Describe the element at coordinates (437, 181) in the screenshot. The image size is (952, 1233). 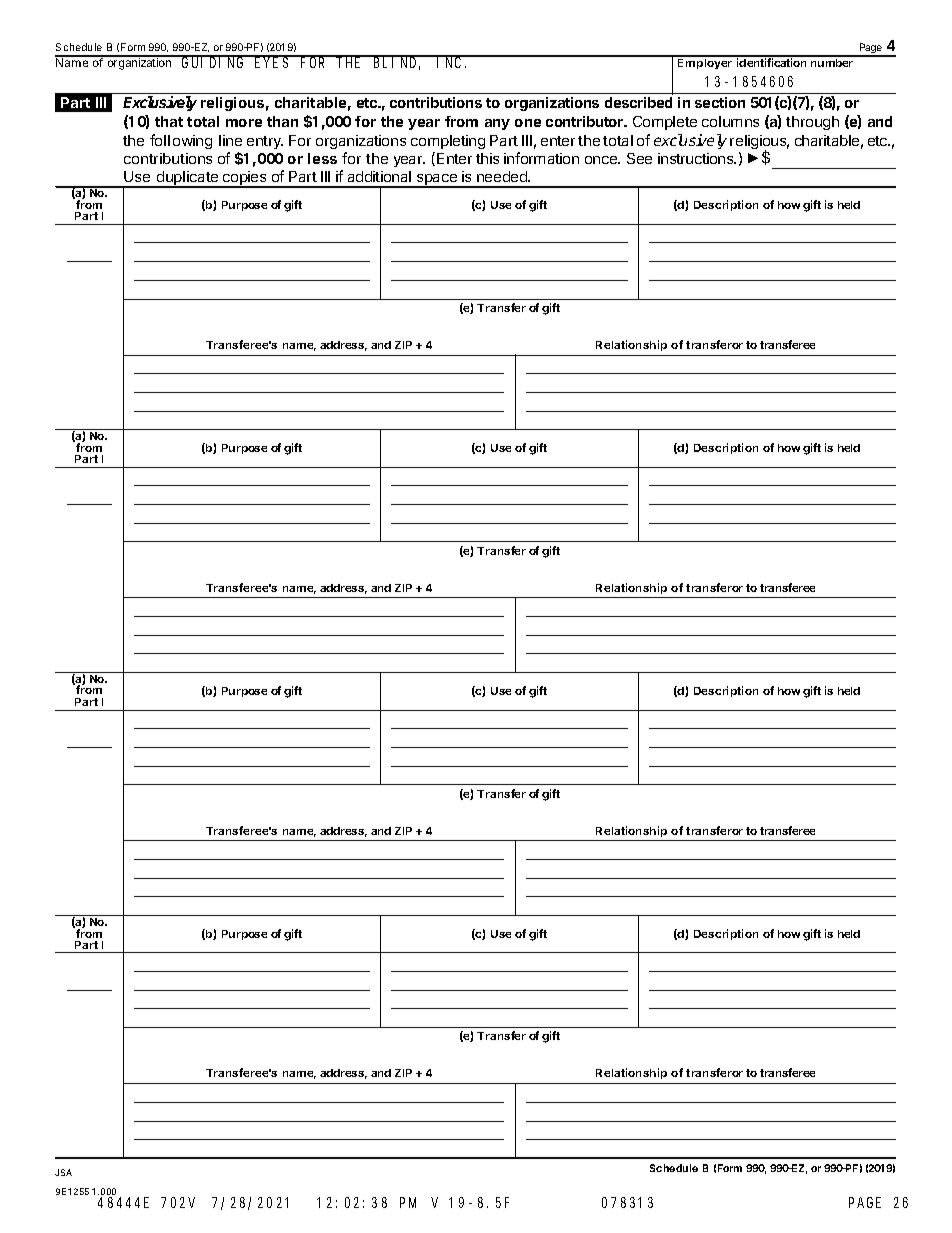
I see `space` at that location.
